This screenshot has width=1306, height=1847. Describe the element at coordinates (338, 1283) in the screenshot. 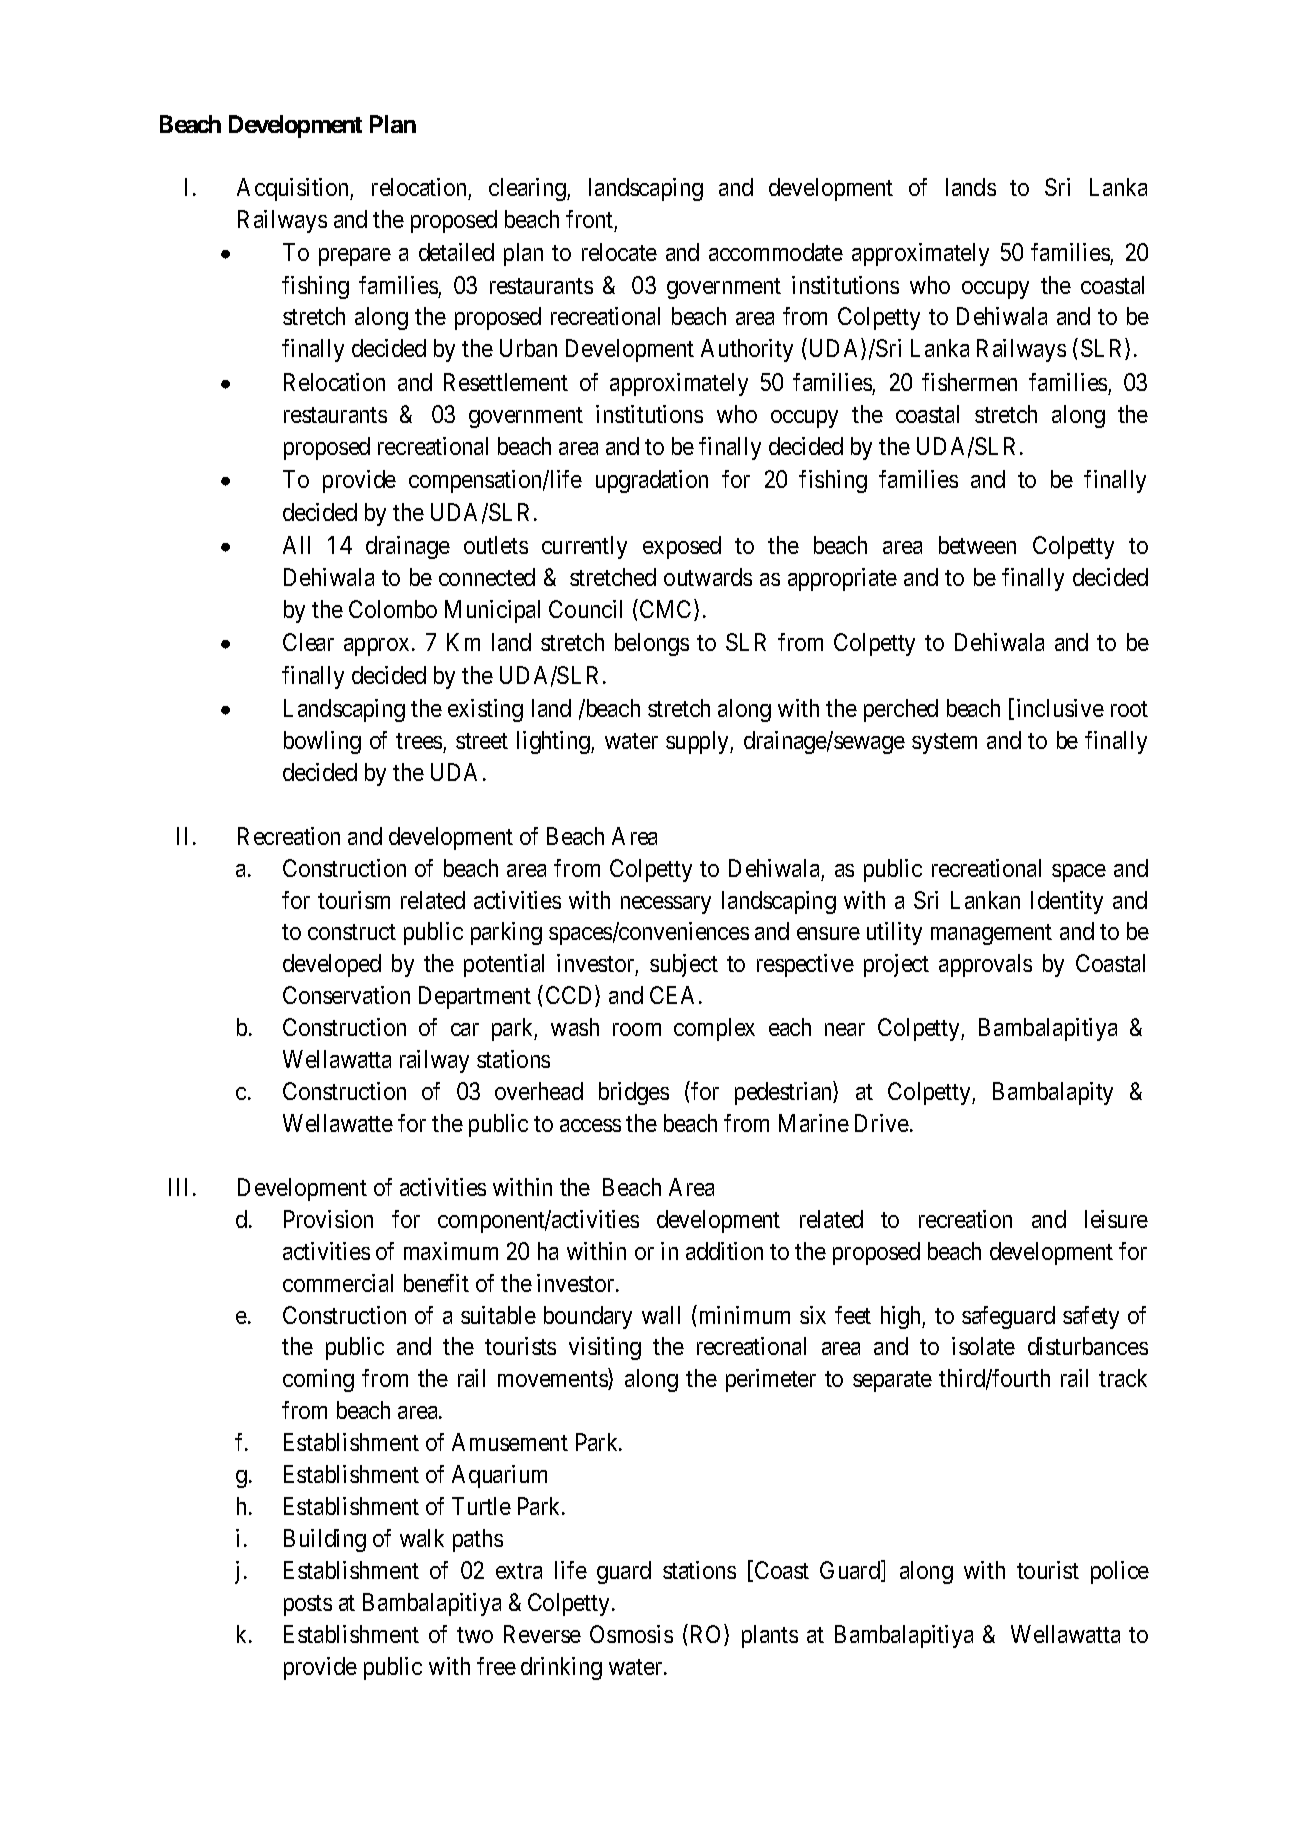

I see `commercial` at that location.
